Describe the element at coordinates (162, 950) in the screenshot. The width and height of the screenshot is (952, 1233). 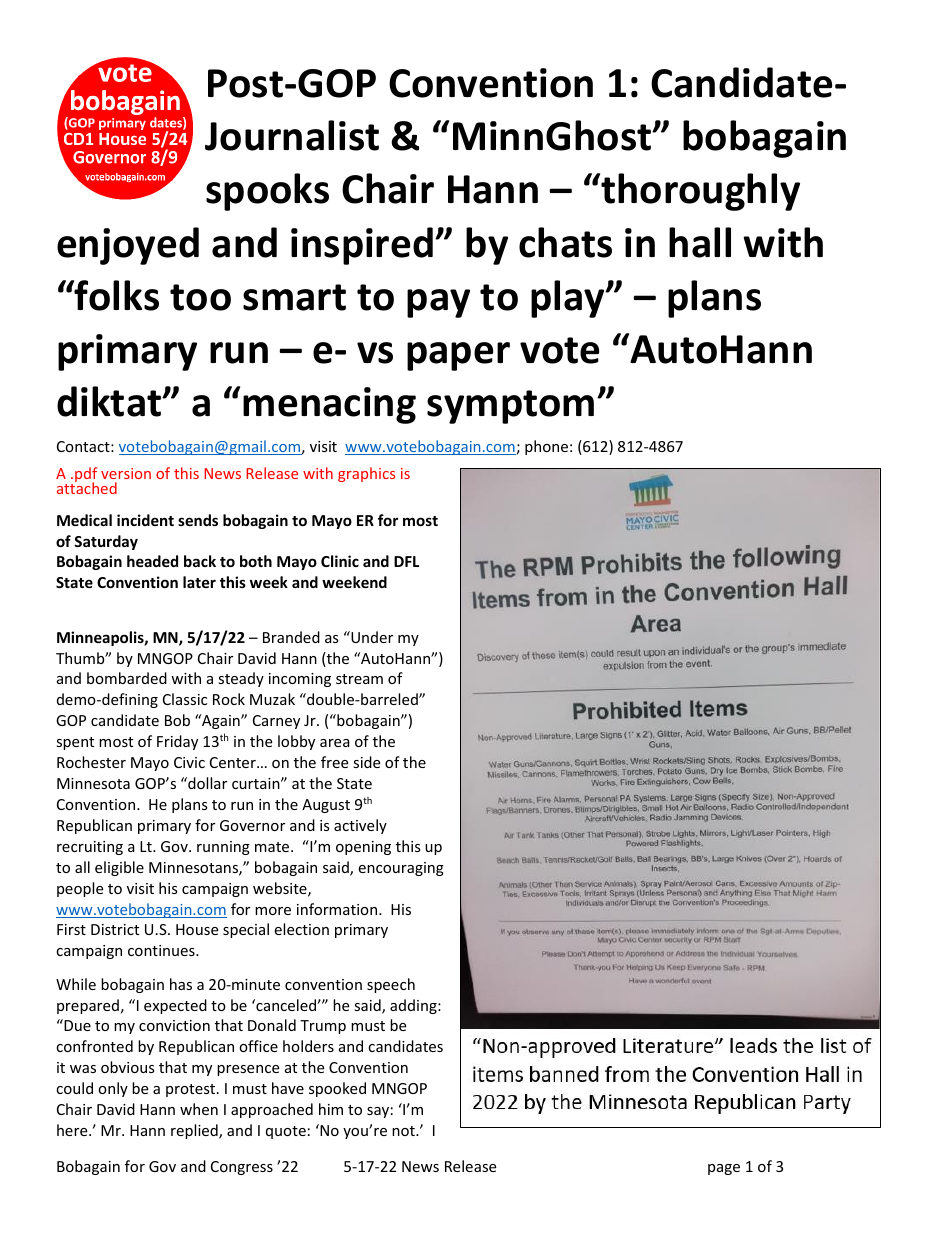
I see `continues` at that location.
